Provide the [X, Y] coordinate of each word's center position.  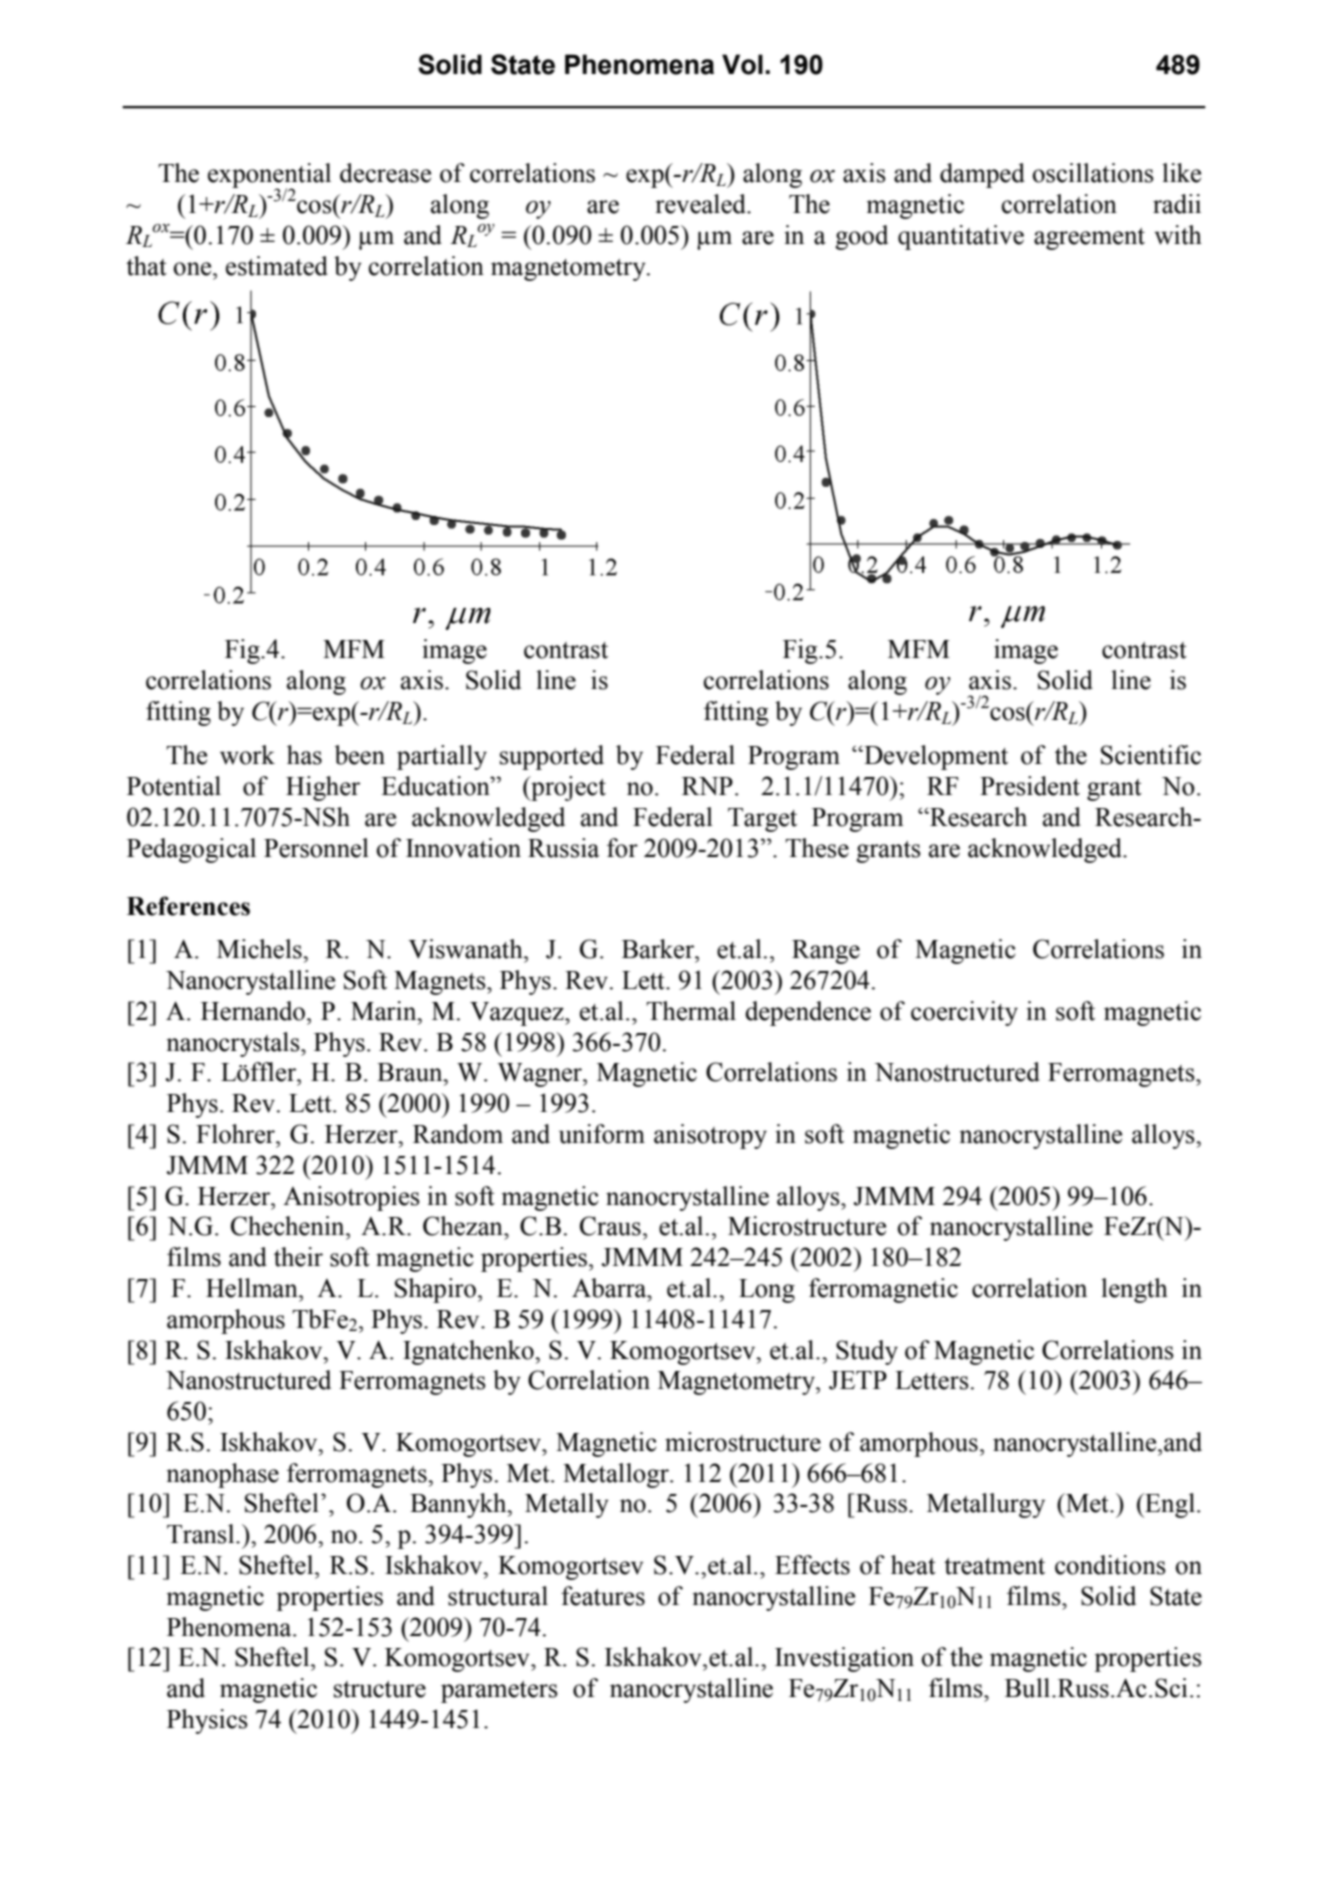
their [298, 1257]
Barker [659, 949]
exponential [269, 177]
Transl [202, 1534]
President [1030, 786]
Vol [742, 64]
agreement [1089, 239]
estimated [277, 266]
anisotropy [710, 1136]
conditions [1110, 1565]
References [188, 906]
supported [552, 757]
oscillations [1093, 173]
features [603, 1596]
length [1134, 1290]
